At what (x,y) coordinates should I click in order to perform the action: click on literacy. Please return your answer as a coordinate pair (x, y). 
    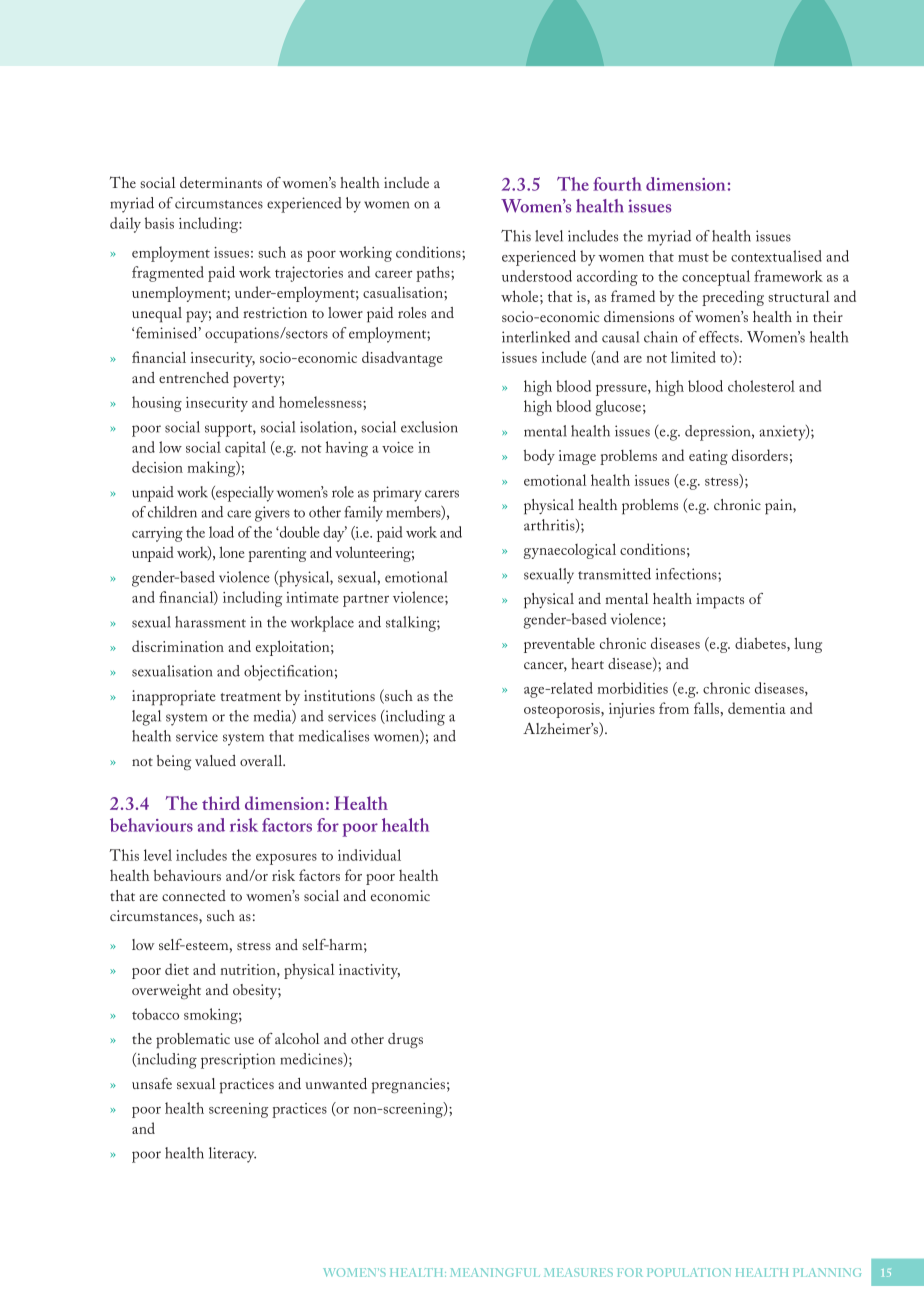
    Looking at the image, I should click on (232, 1155).
